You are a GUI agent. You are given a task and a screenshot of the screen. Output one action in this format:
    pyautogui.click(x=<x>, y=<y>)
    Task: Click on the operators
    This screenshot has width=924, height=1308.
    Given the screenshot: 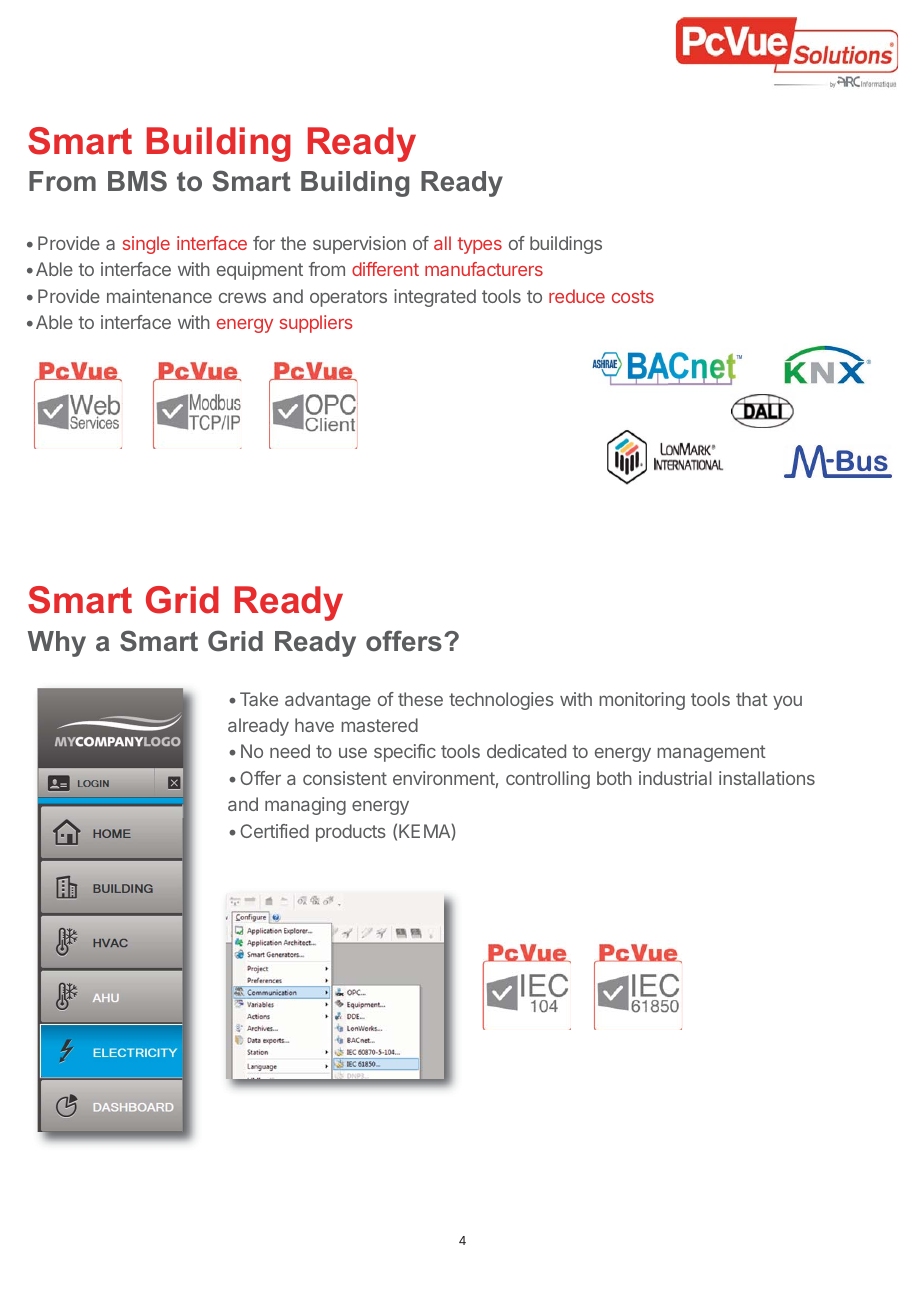 What is the action you would take?
    pyautogui.click(x=348, y=298)
